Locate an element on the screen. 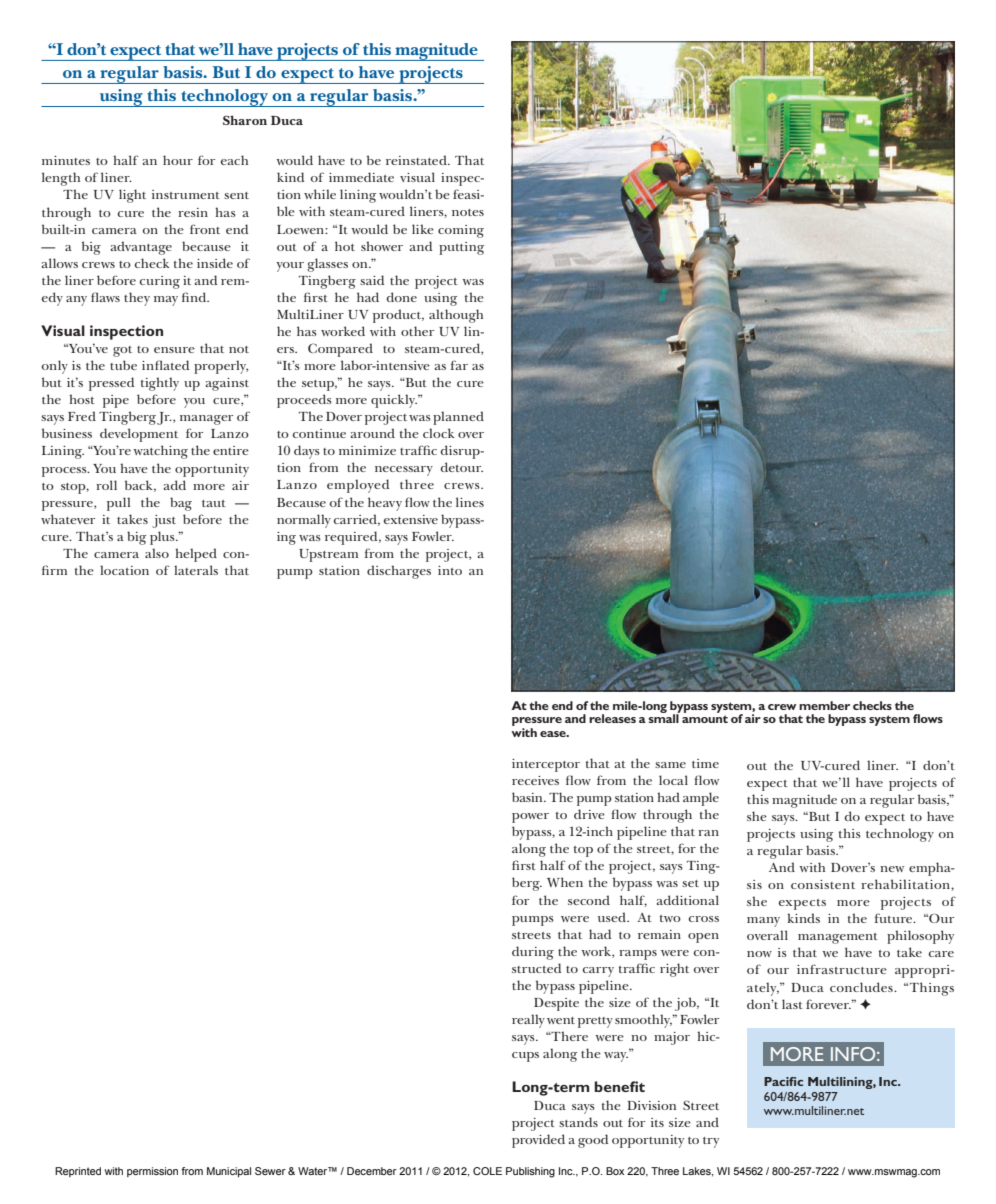  lines is located at coordinates (470, 502).
